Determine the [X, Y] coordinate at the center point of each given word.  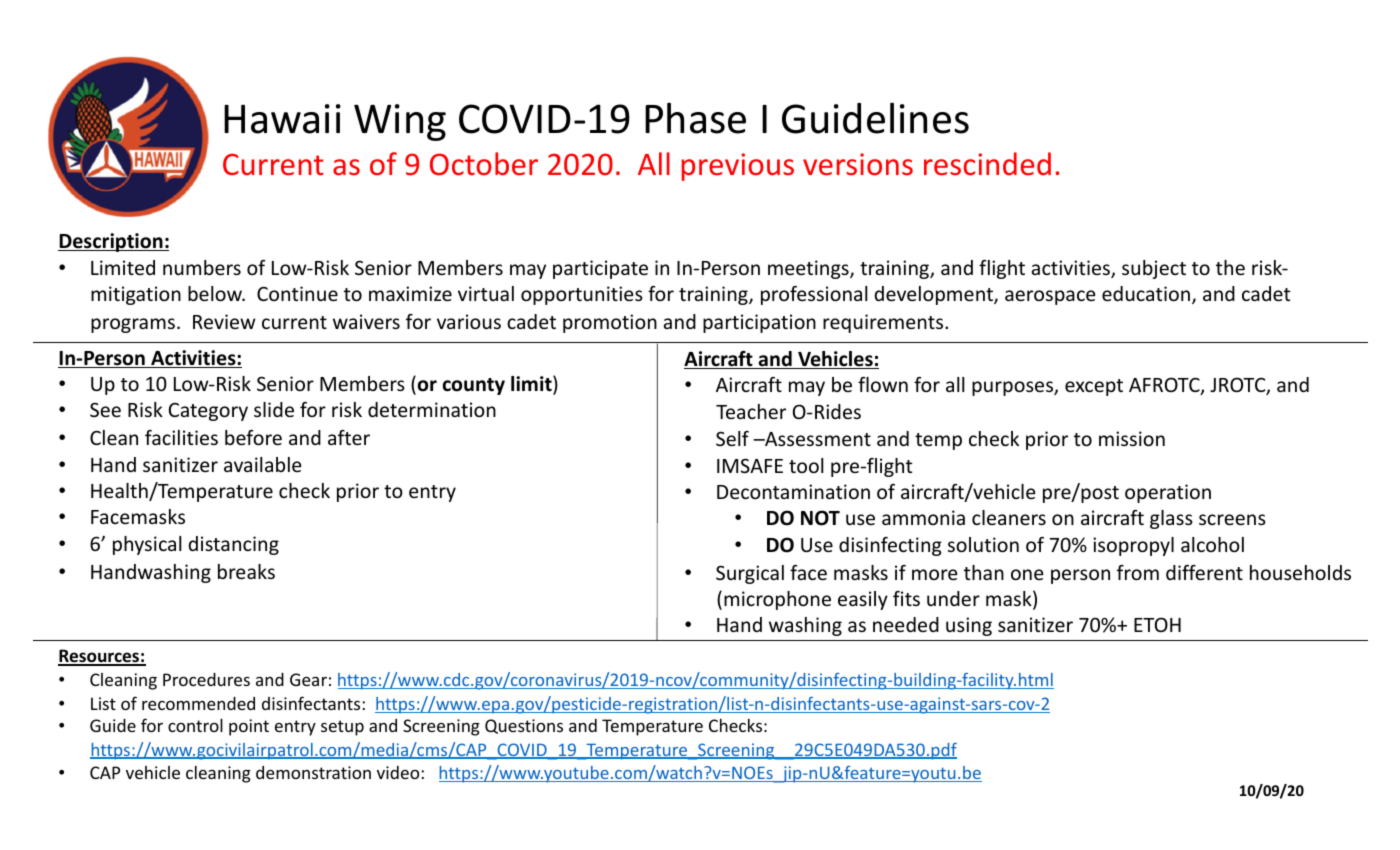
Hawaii [282, 119]
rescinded [987, 164]
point [249, 727]
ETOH [1157, 624]
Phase [695, 118]
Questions [524, 726]
